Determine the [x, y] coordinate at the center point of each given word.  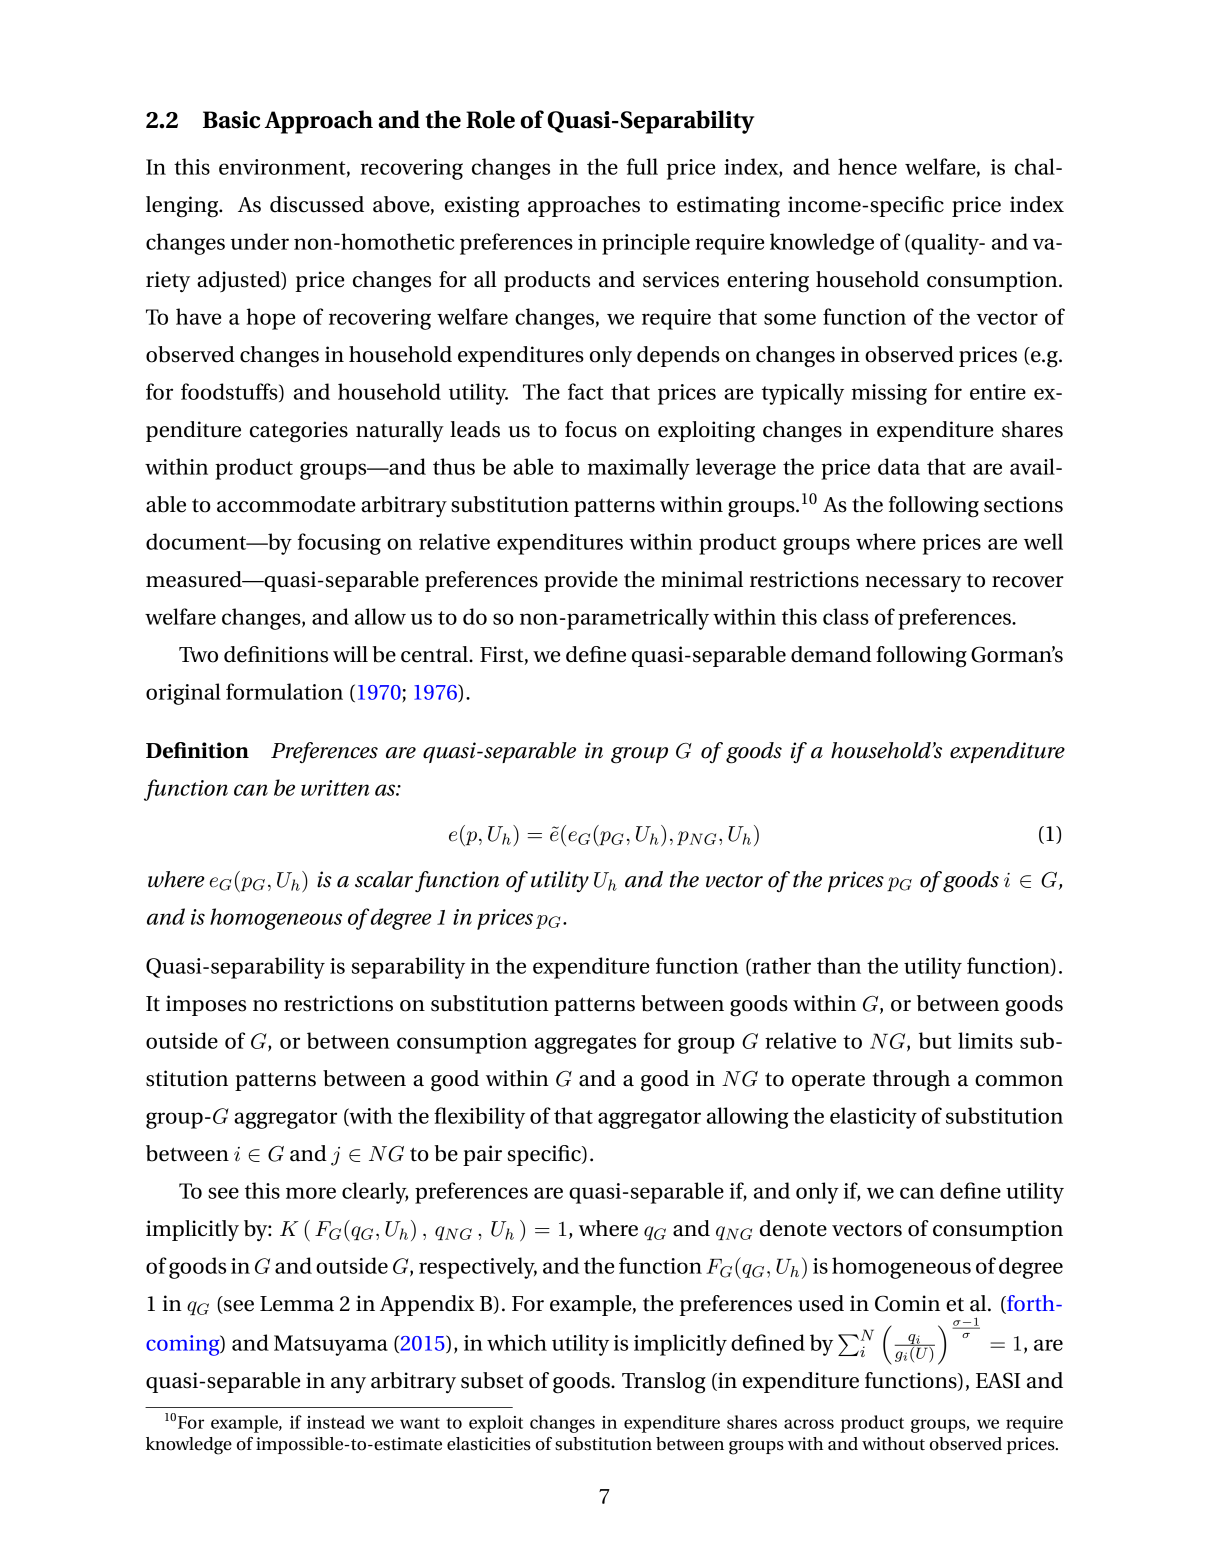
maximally [639, 469]
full [642, 166]
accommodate [286, 504]
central [435, 654]
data [899, 466]
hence [867, 166]
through [911, 1081]
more [311, 1193]
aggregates [585, 1044]
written [335, 788]
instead [336, 1422]
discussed [317, 204]
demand [831, 654]
